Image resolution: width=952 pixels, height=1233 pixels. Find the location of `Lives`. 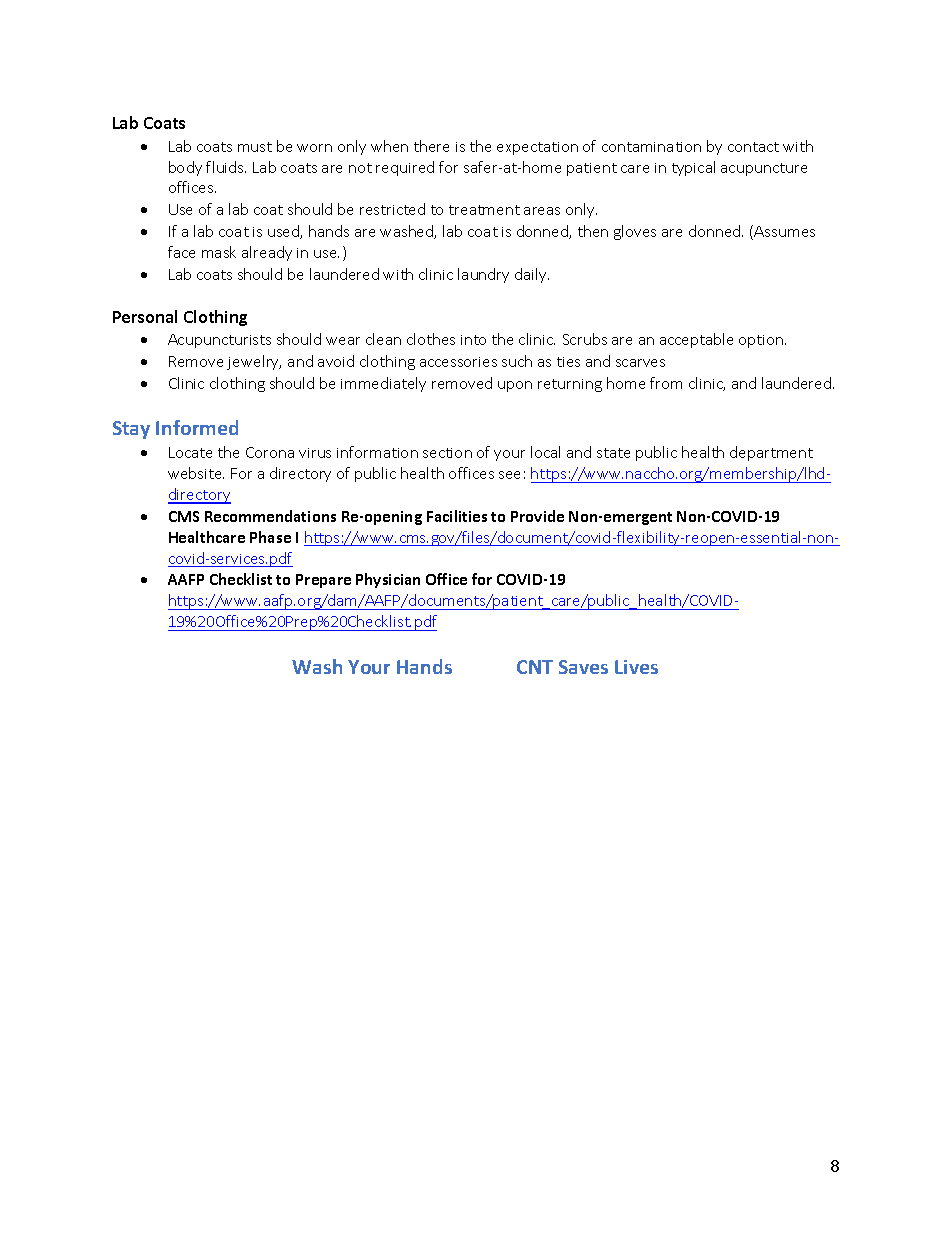

Lives is located at coordinates (636, 667).
